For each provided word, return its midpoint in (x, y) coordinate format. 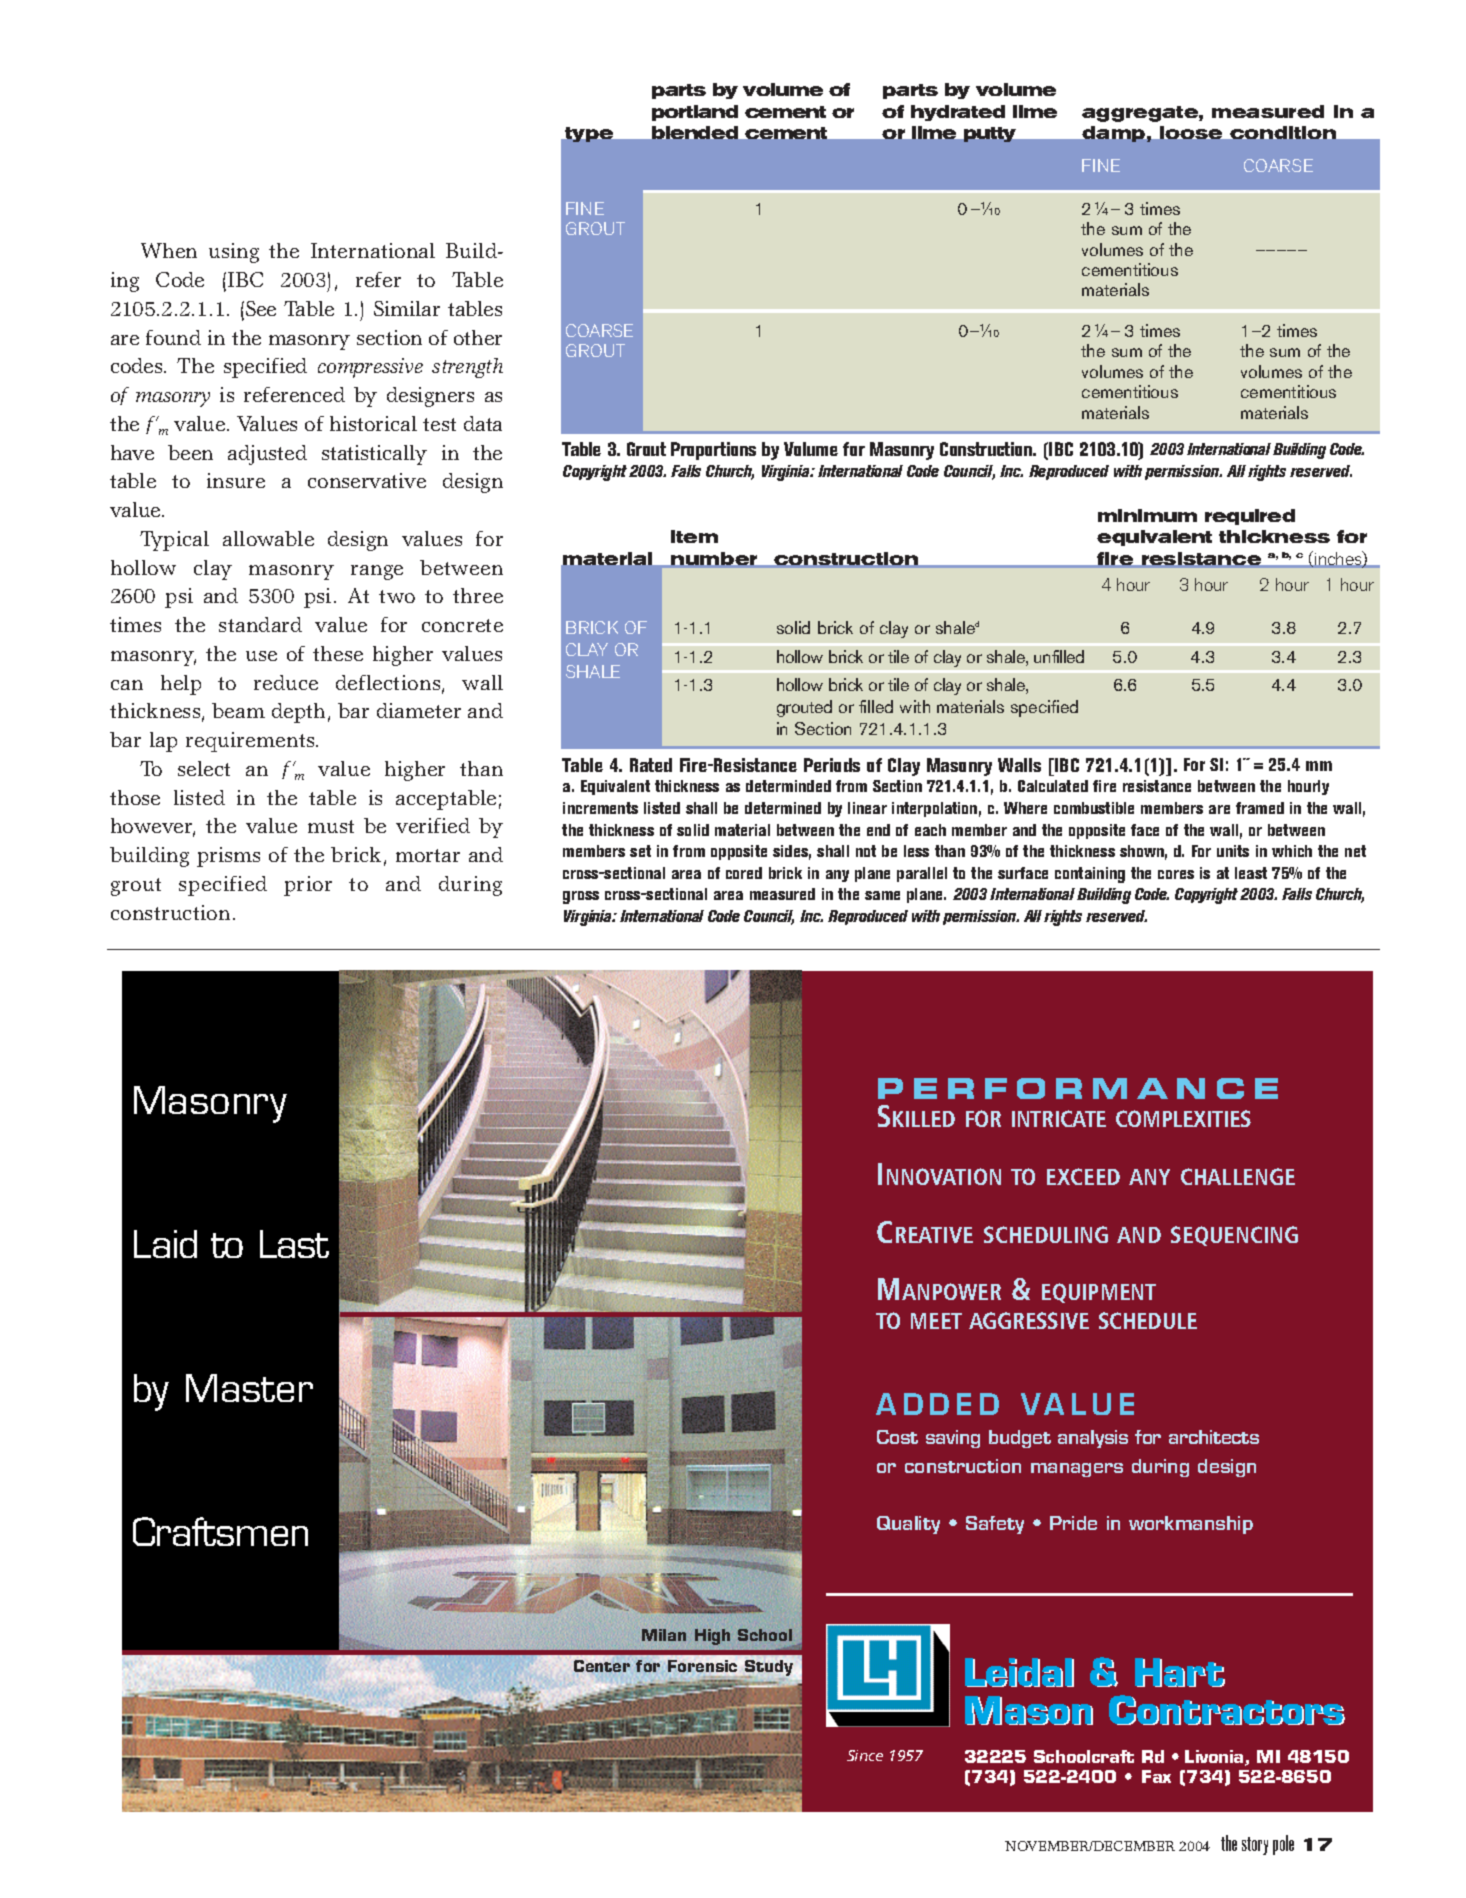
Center (602, 1666)
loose (1191, 132)
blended (695, 132)
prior (308, 886)
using (234, 253)
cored (744, 873)
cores (1176, 874)
